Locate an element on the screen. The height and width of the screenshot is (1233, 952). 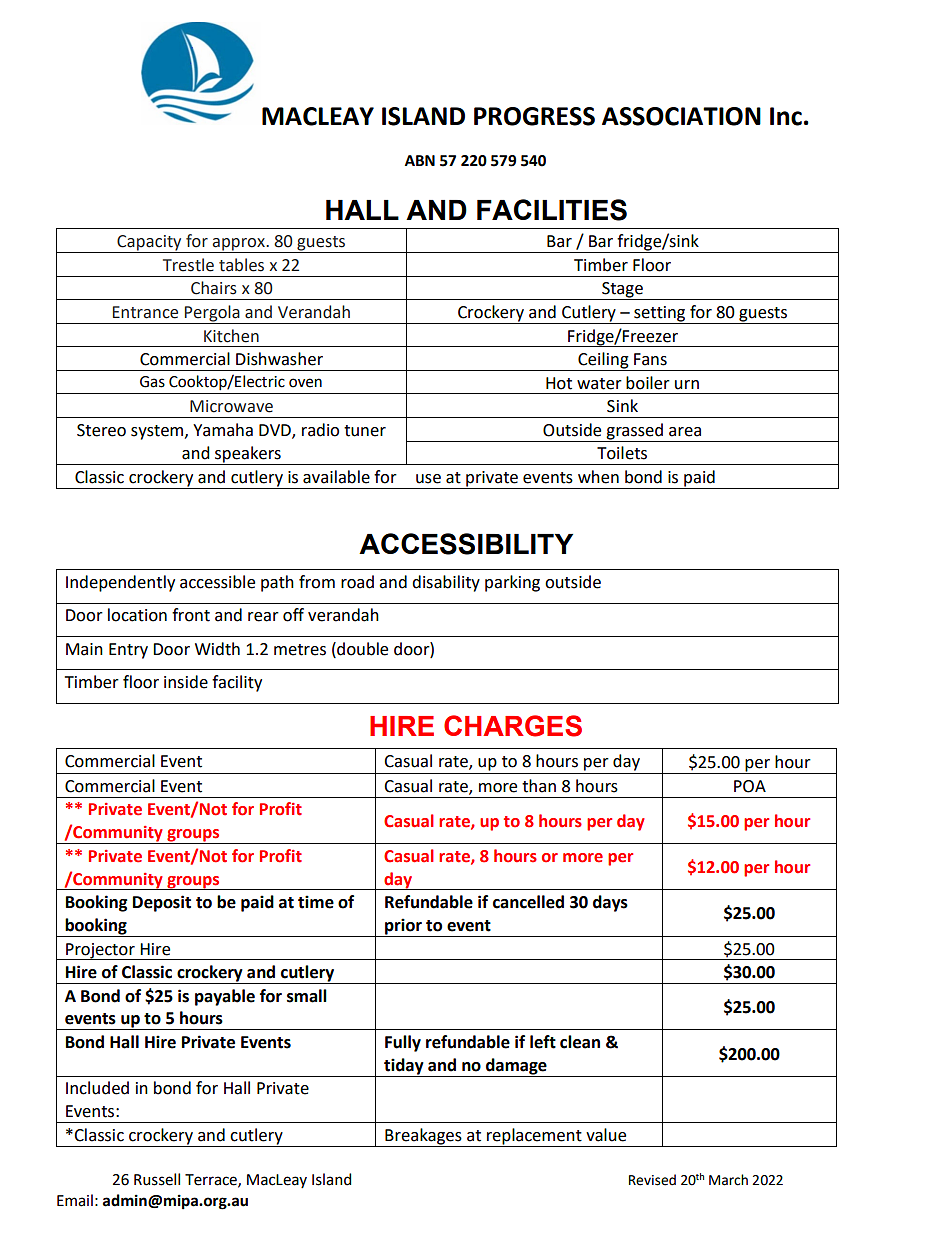
prior is located at coordinates (403, 927).
